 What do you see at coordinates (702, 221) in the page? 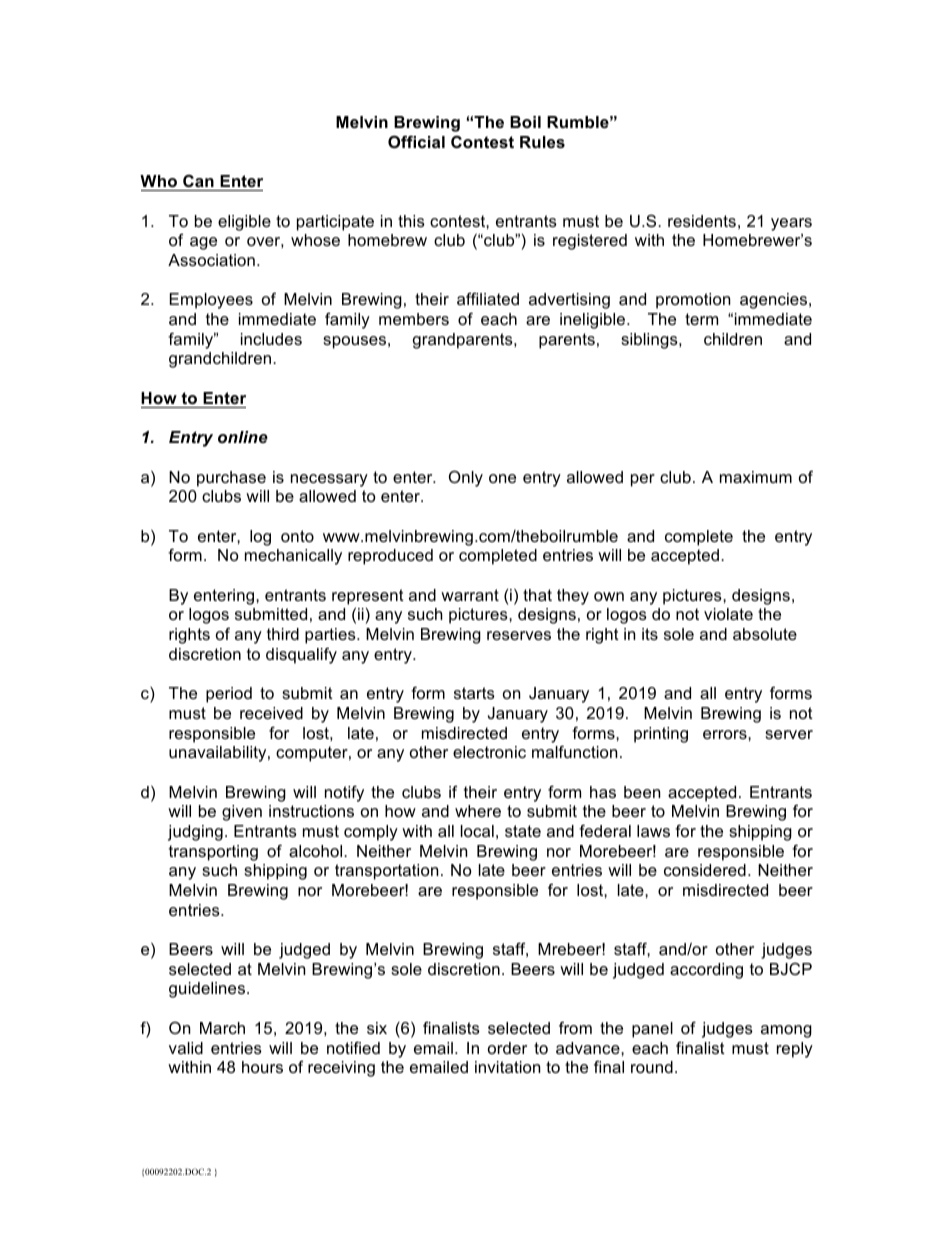
I see `residents` at bounding box center [702, 221].
